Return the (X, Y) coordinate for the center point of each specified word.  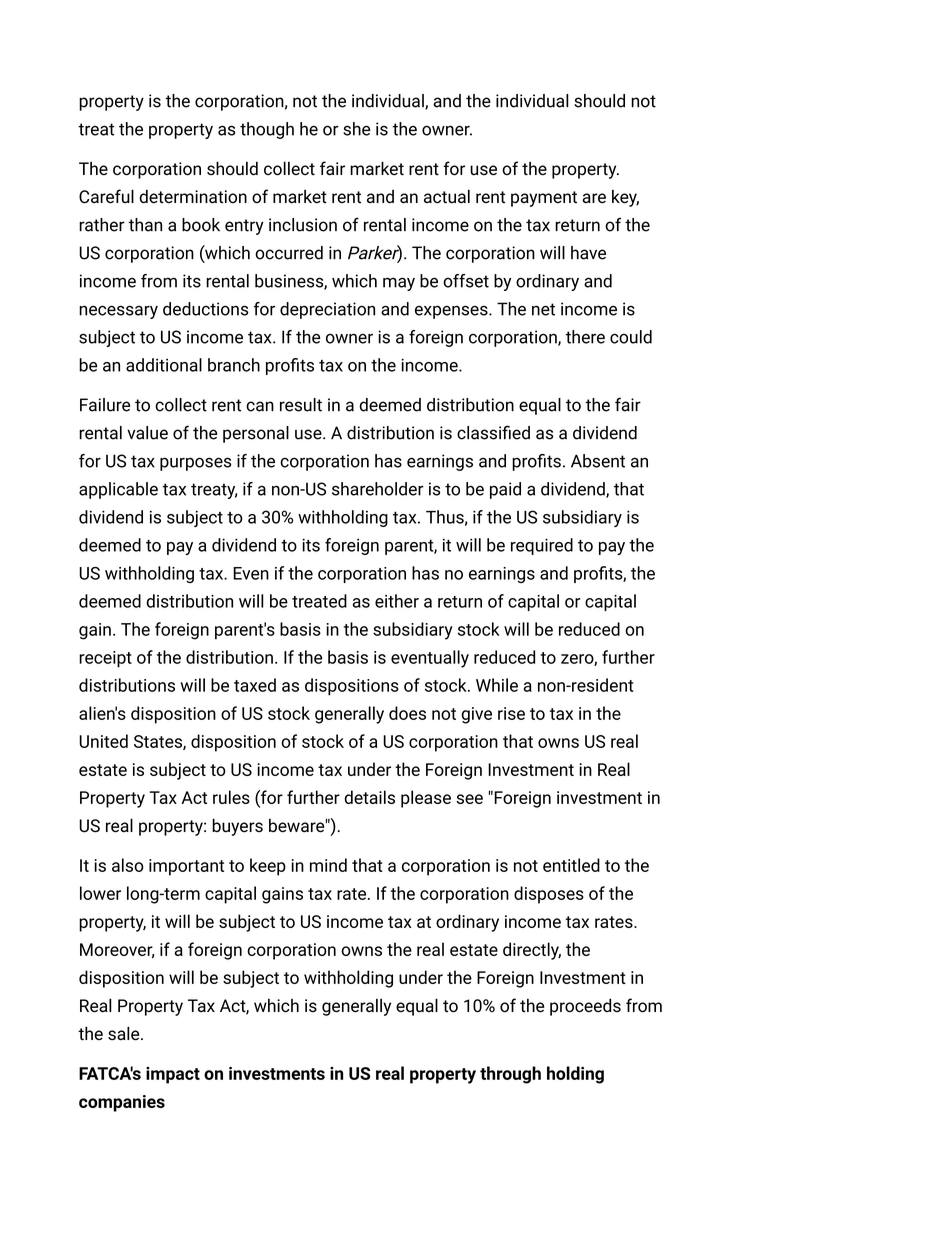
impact (173, 1075)
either (397, 601)
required (542, 546)
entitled (571, 865)
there (585, 337)
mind (328, 865)
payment (544, 199)
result (301, 405)
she (356, 129)
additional (164, 365)
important (186, 867)
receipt (105, 659)
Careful (106, 196)
